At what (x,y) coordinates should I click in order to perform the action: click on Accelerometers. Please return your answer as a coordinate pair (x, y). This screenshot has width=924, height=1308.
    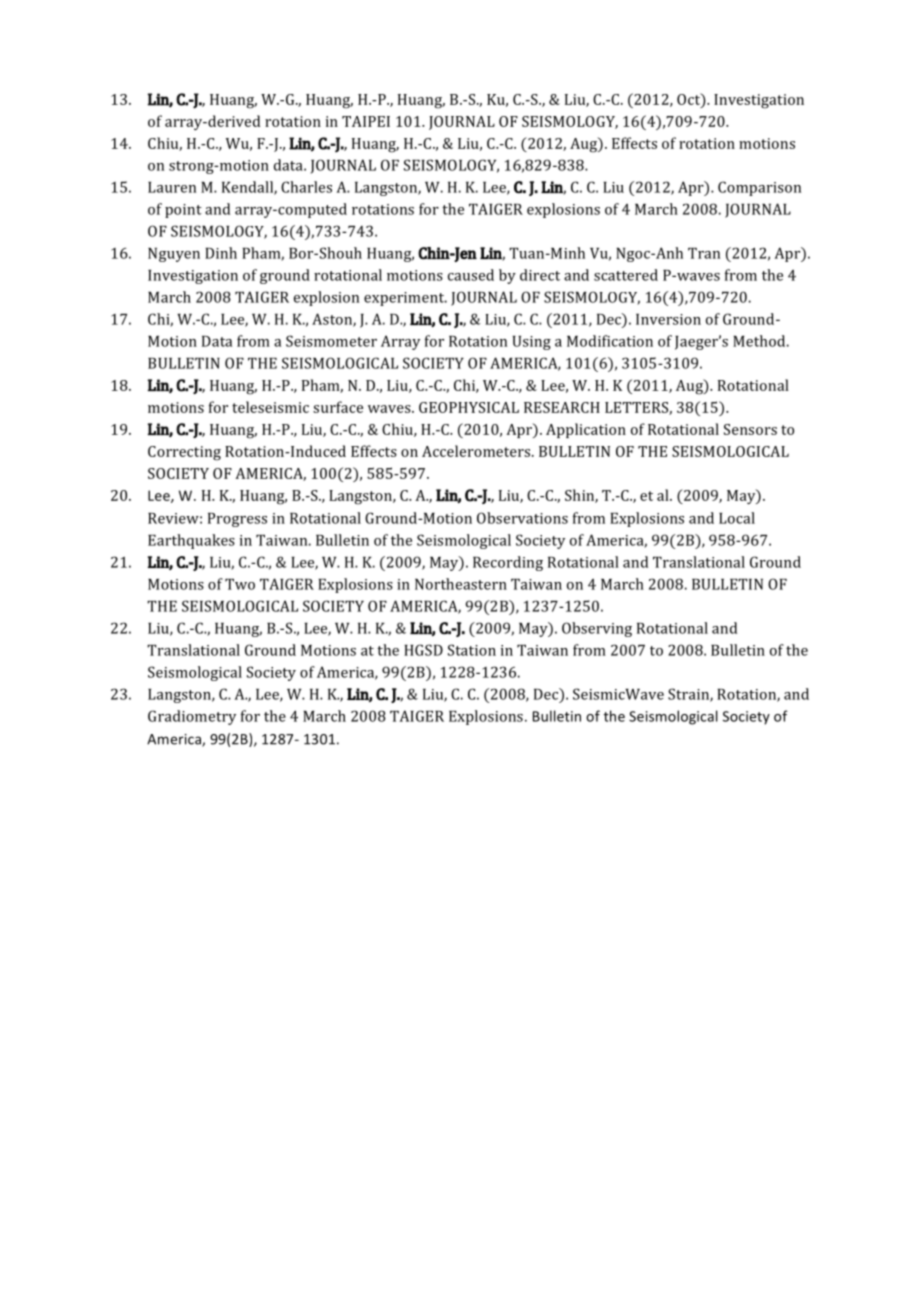
    Looking at the image, I should click on (477, 451).
